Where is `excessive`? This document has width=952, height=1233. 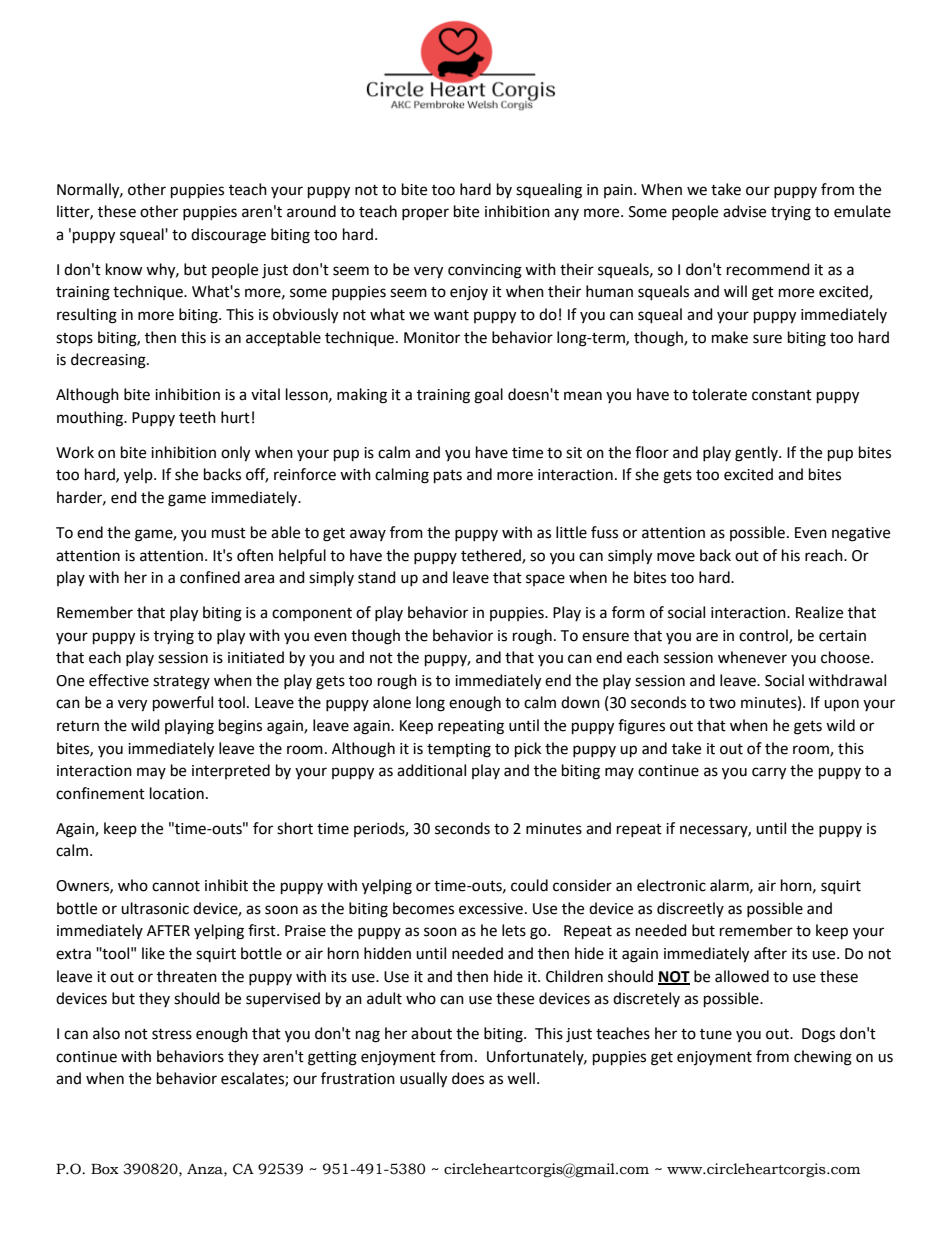 excessive is located at coordinates (491, 909).
